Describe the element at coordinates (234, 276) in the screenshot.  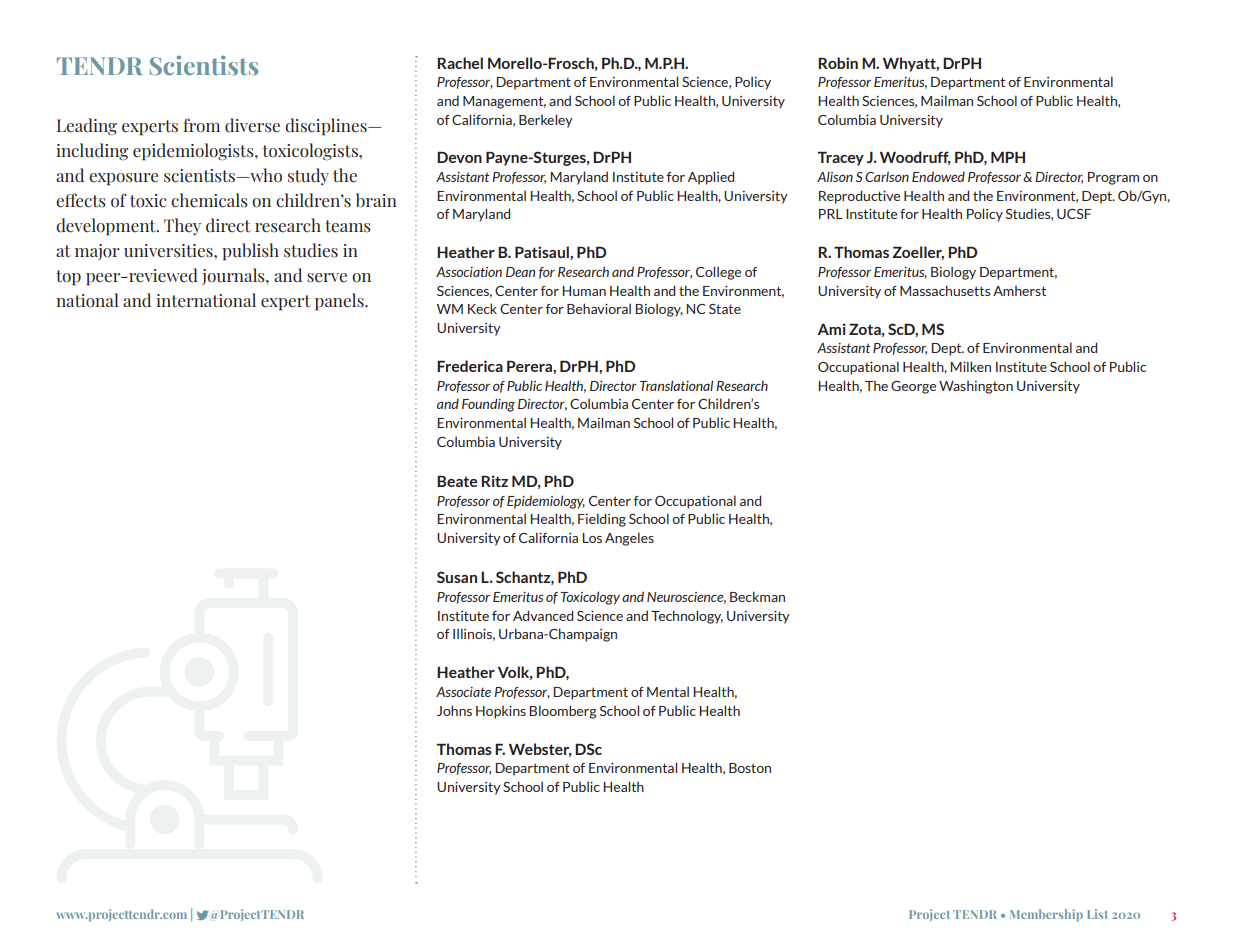
I see `journals` at that location.
